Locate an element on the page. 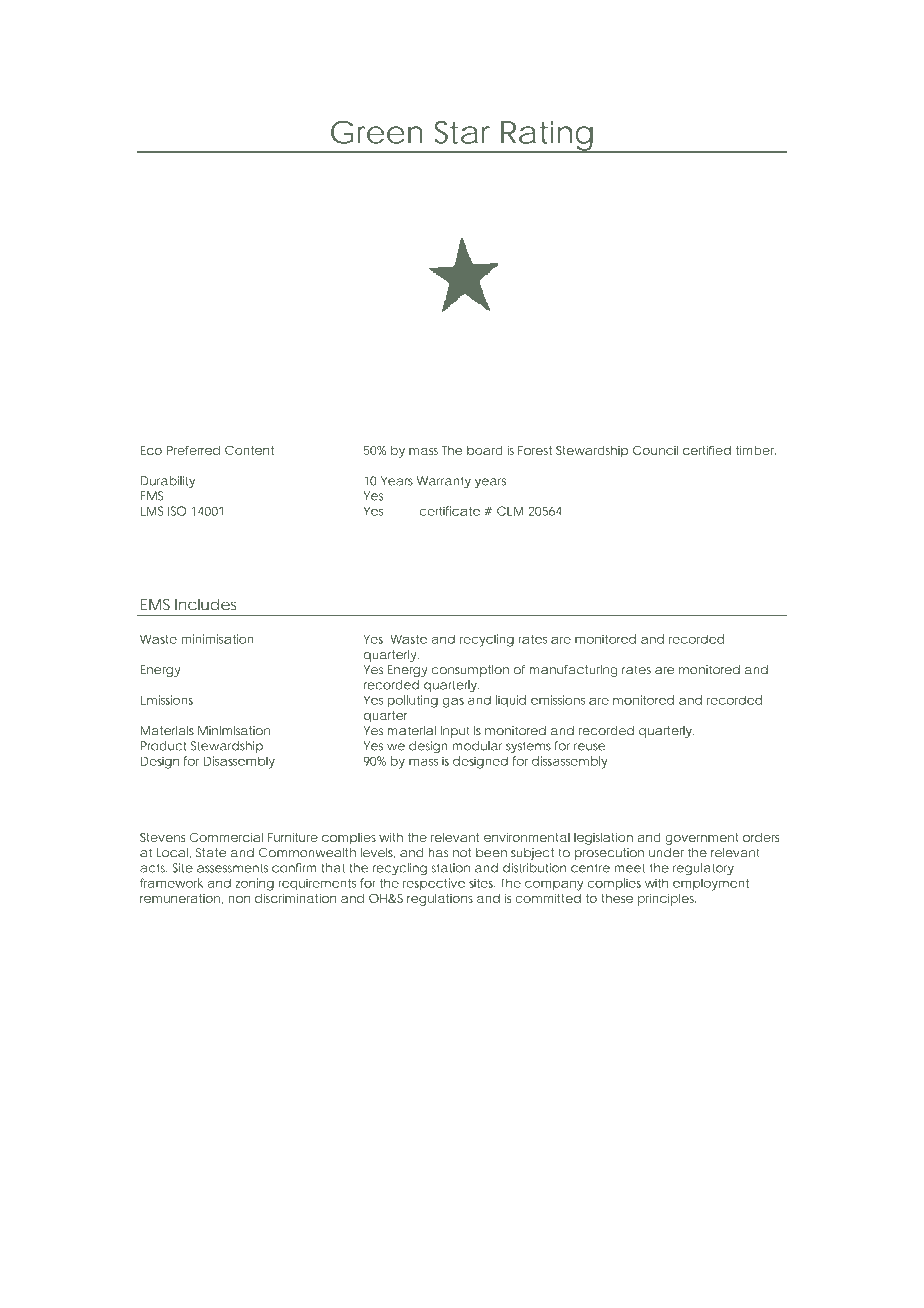 Image resolution: width=924 pixels, height=1308 pixels. Council is located at coordinates (655, 450).
